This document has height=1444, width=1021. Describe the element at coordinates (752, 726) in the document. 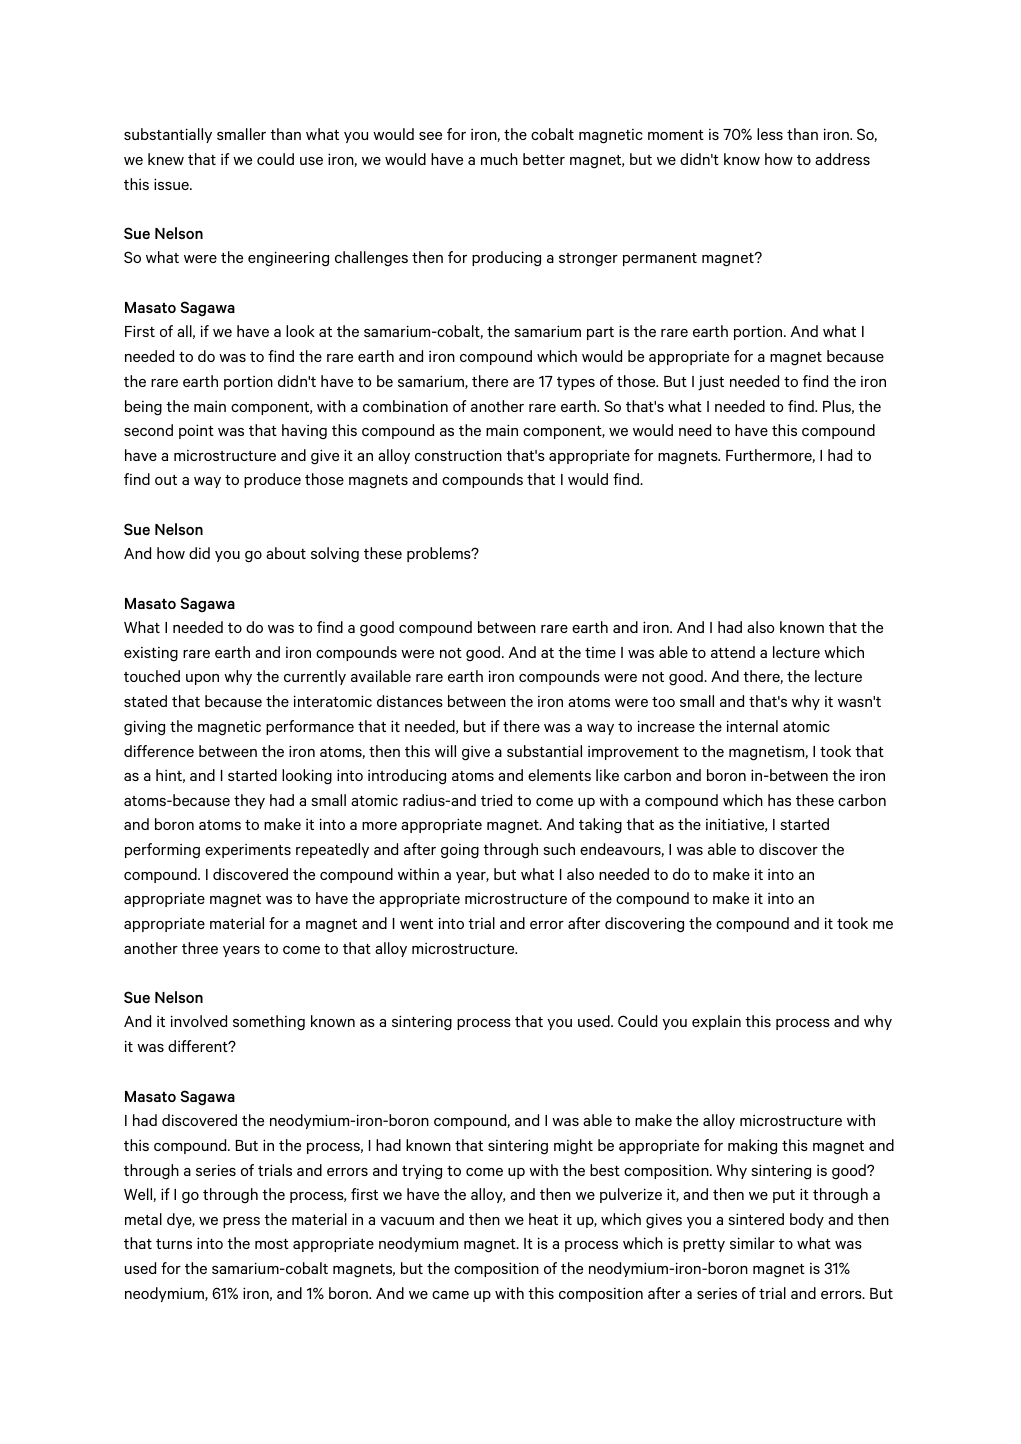

I see `internal` at that location.
